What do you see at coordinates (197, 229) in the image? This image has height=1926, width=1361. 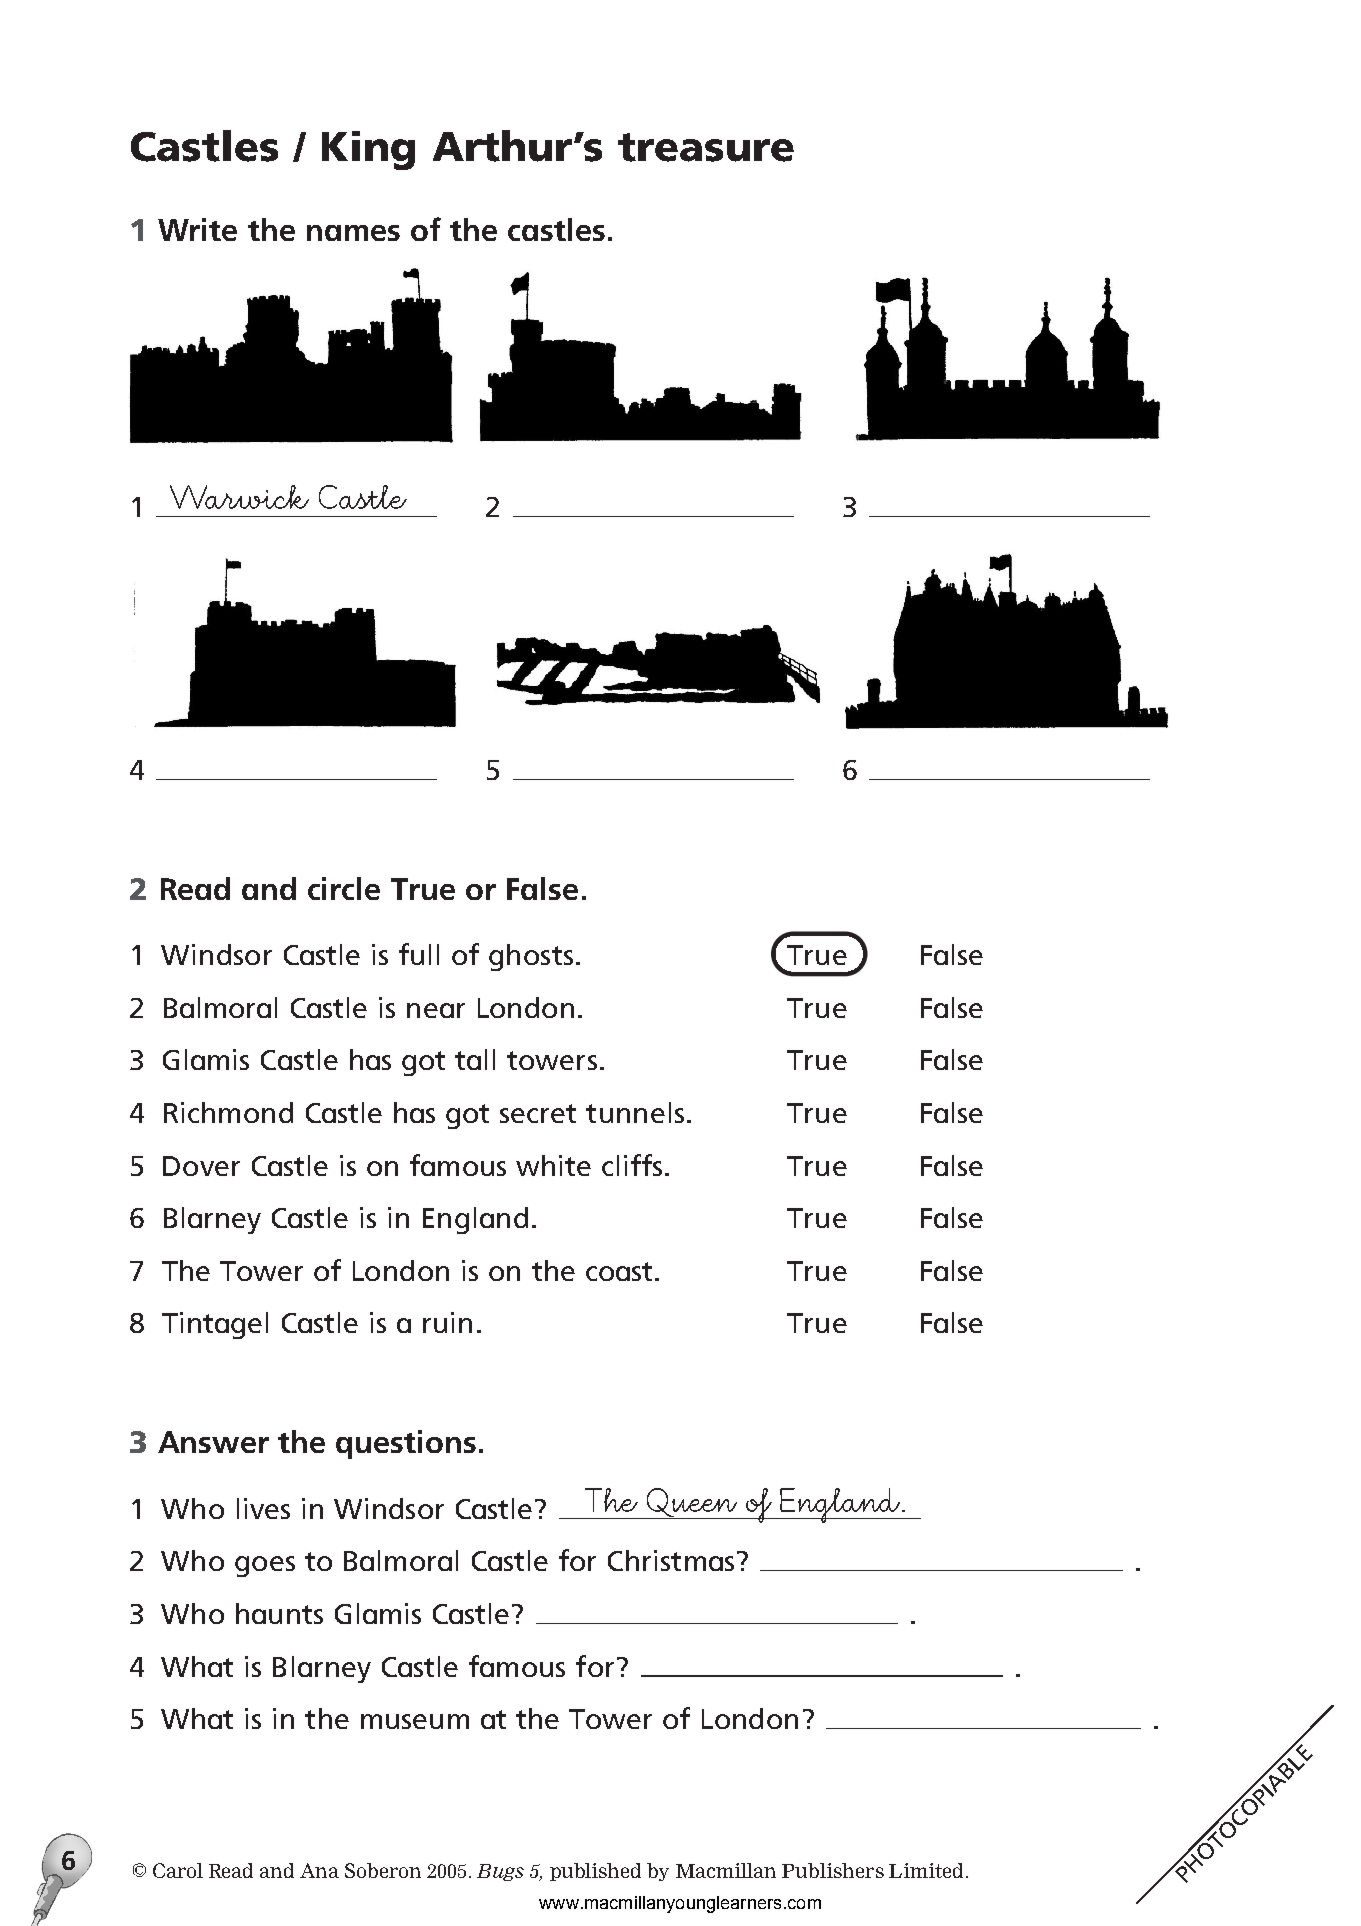 I see `Write` at bounding box center [197, 229].
